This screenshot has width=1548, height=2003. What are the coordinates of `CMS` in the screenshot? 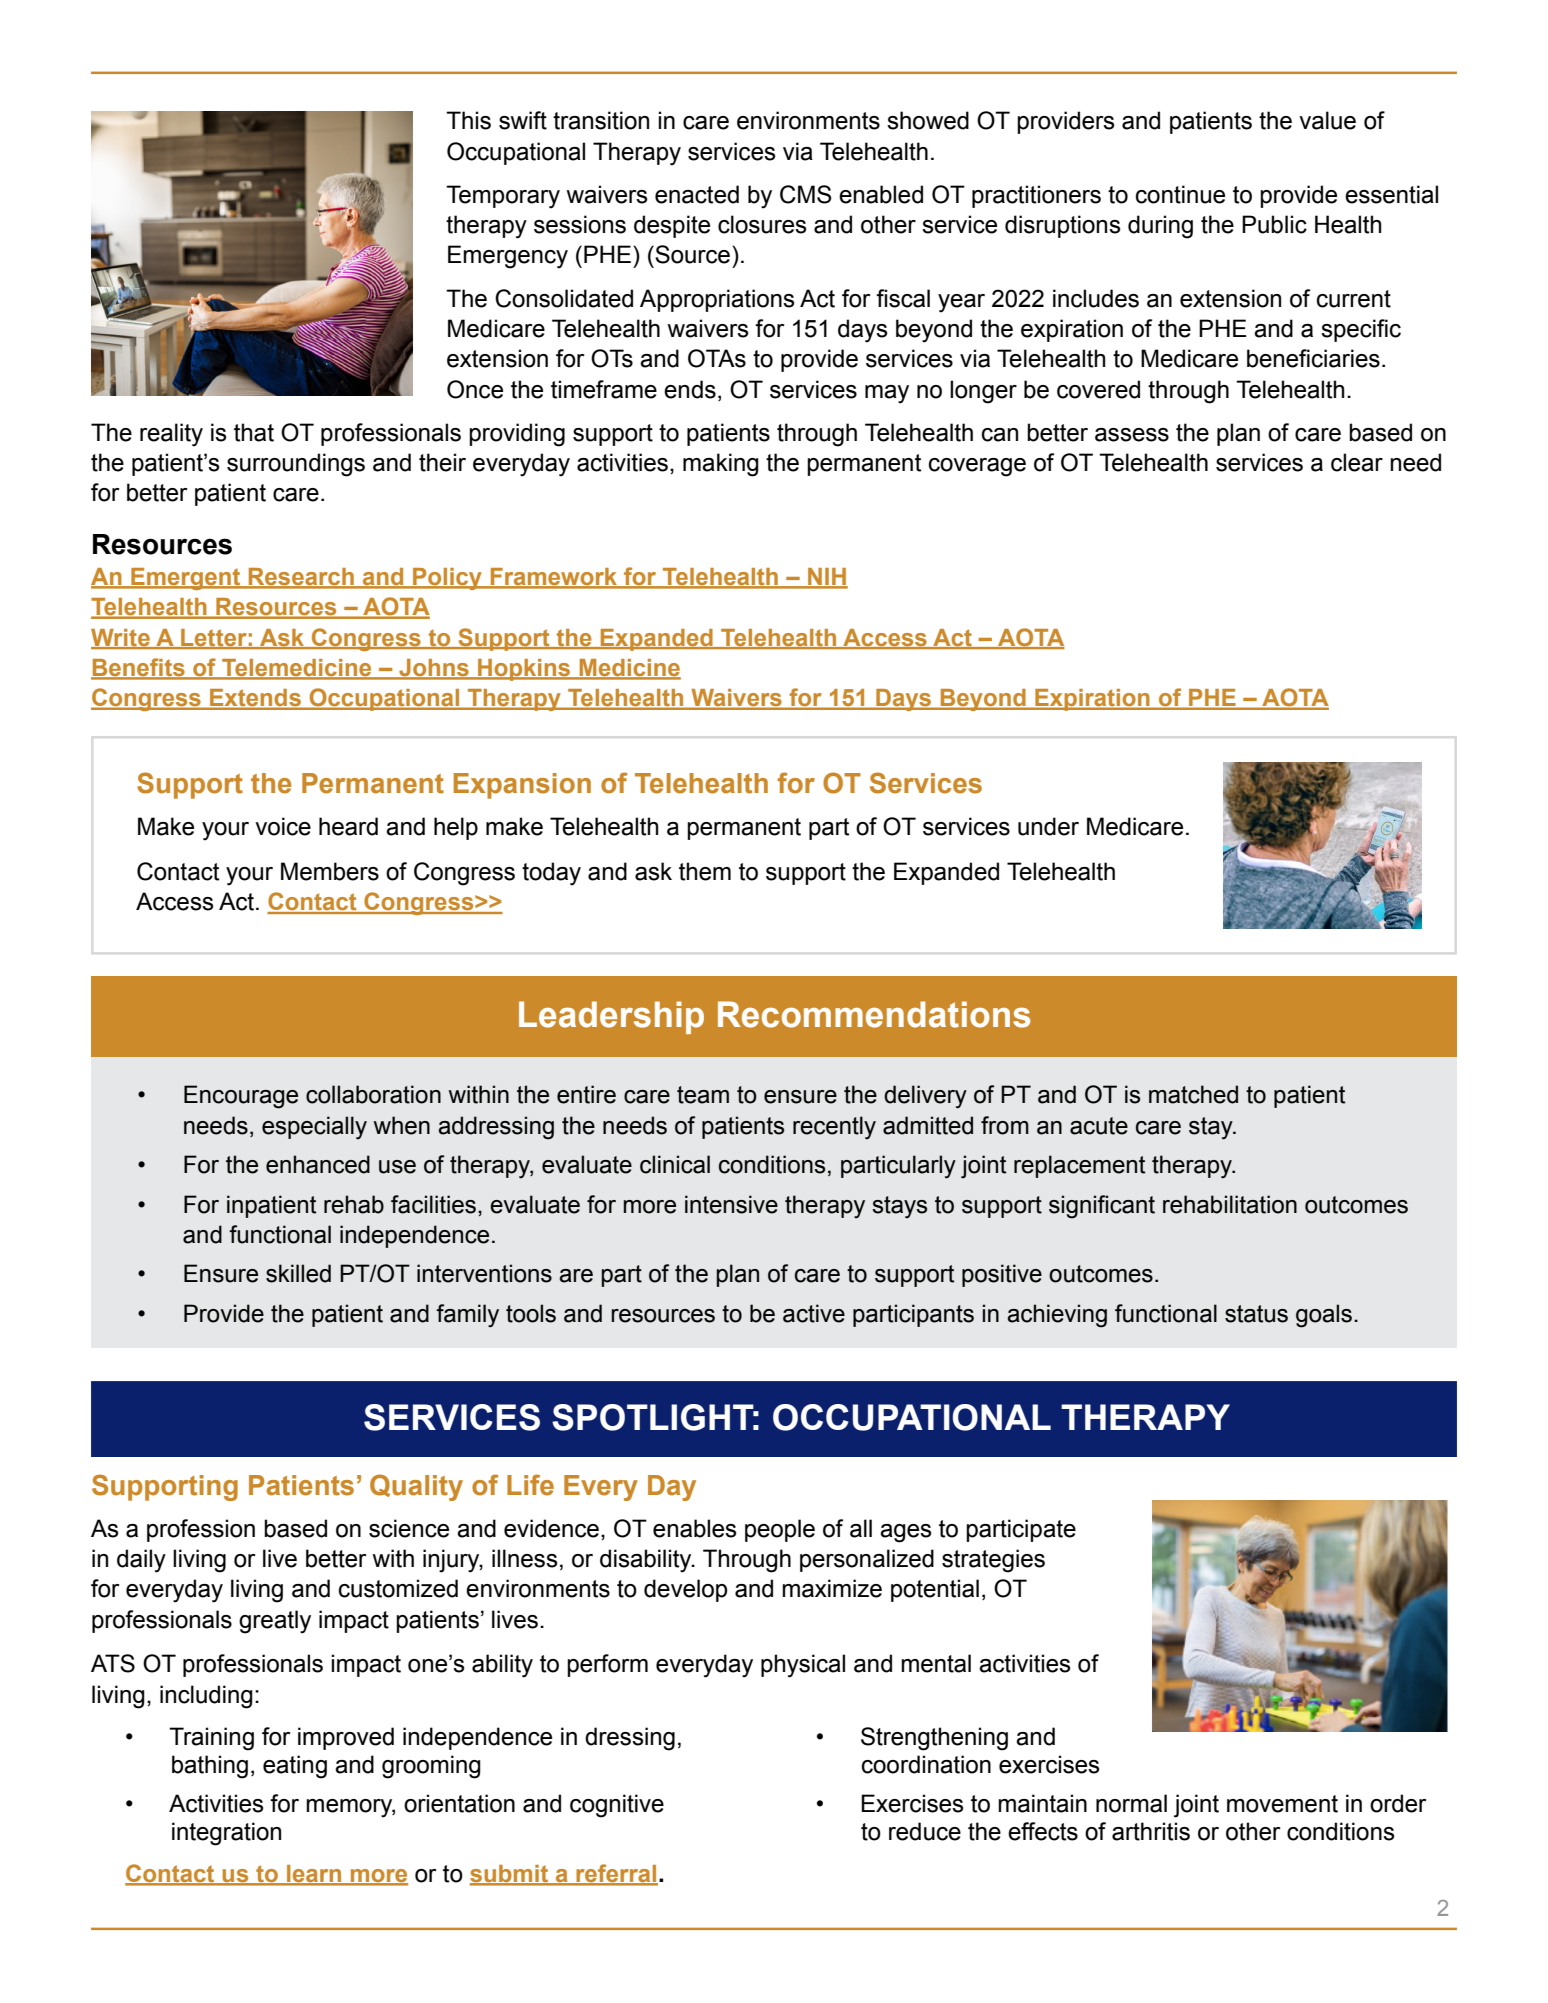 It's located at (806, 194).
